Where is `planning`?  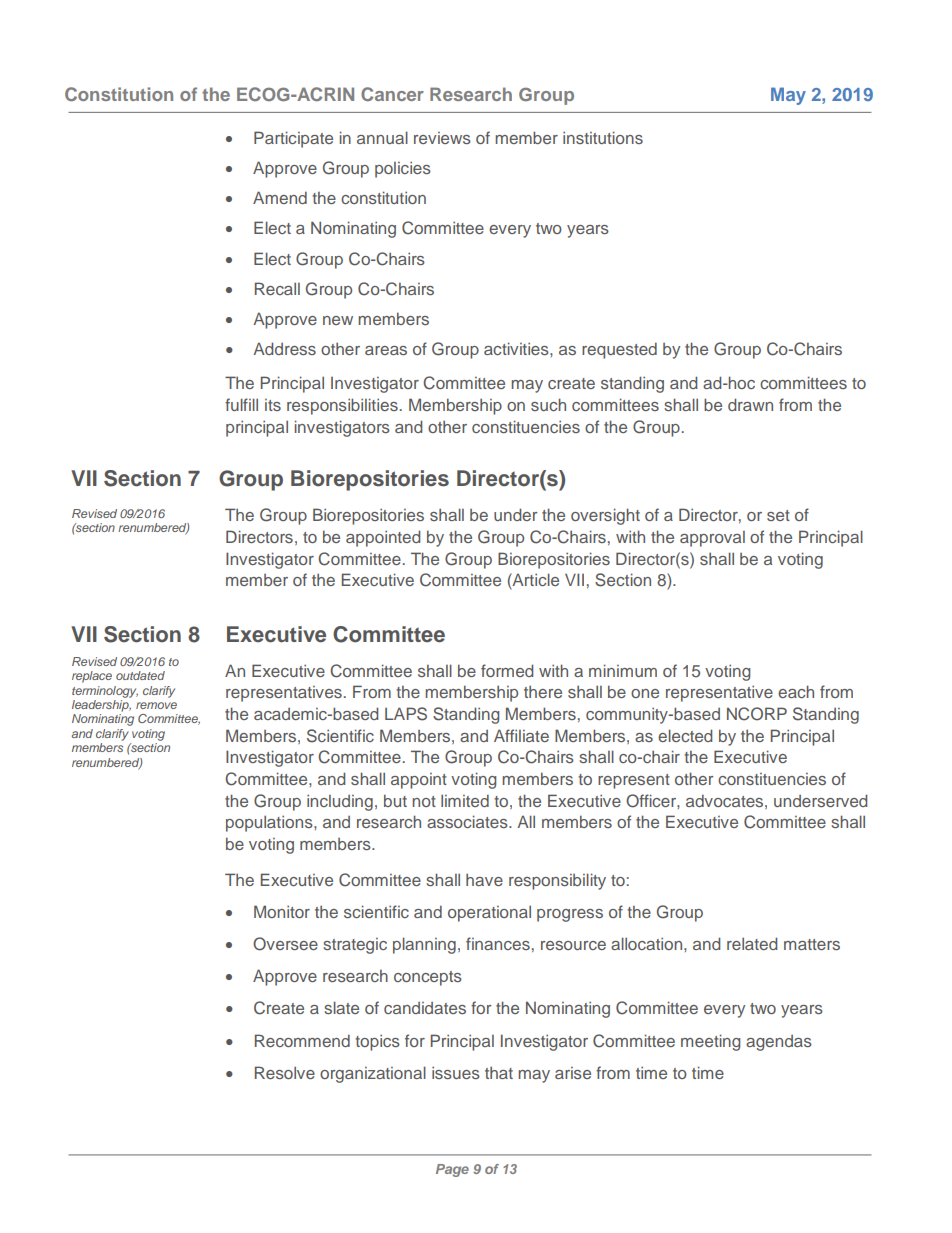 planning is located at coordinates (424, 945).
